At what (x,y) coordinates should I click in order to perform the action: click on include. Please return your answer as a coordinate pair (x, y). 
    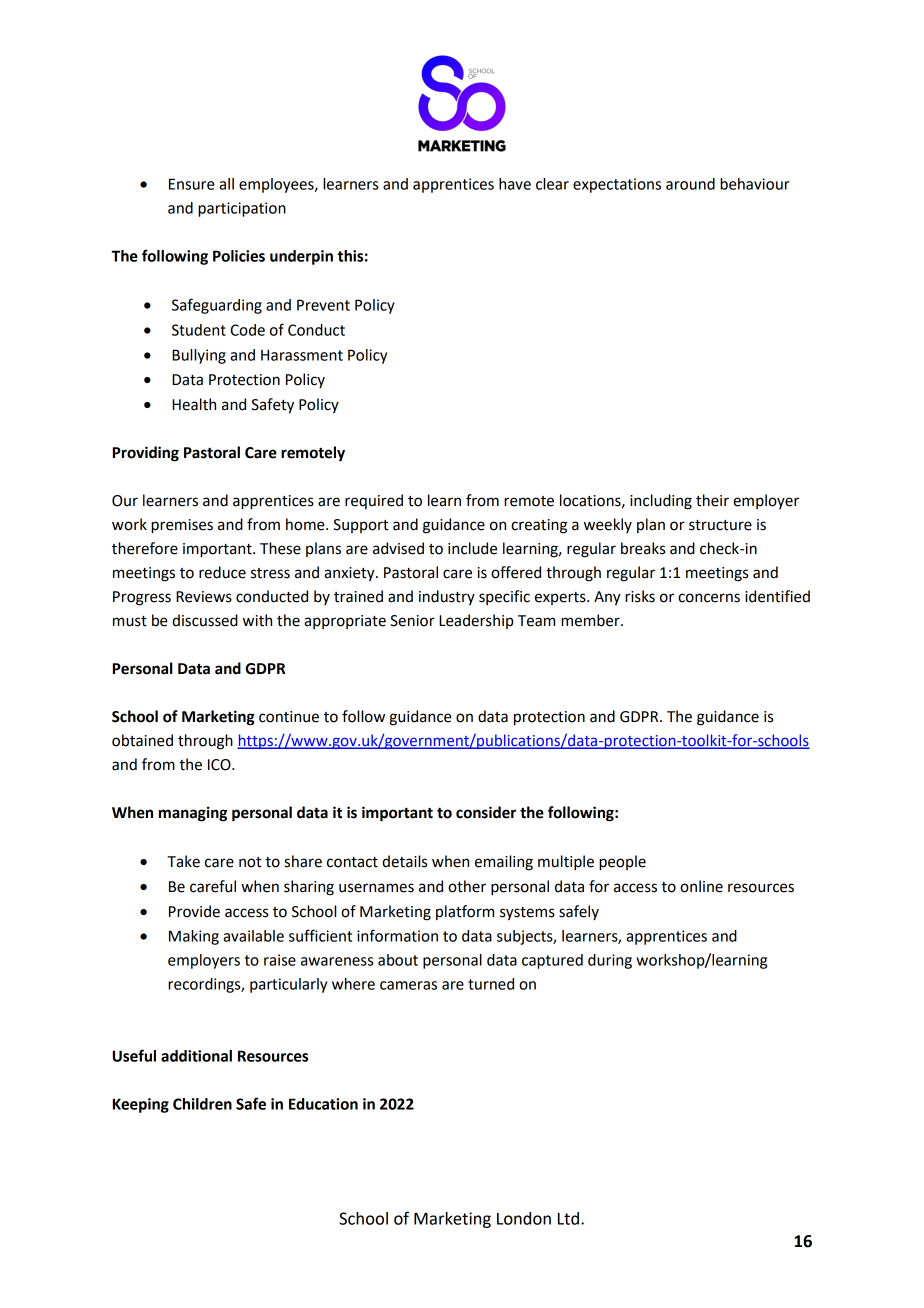
    Looking at the image, I should click on (472, 548).
